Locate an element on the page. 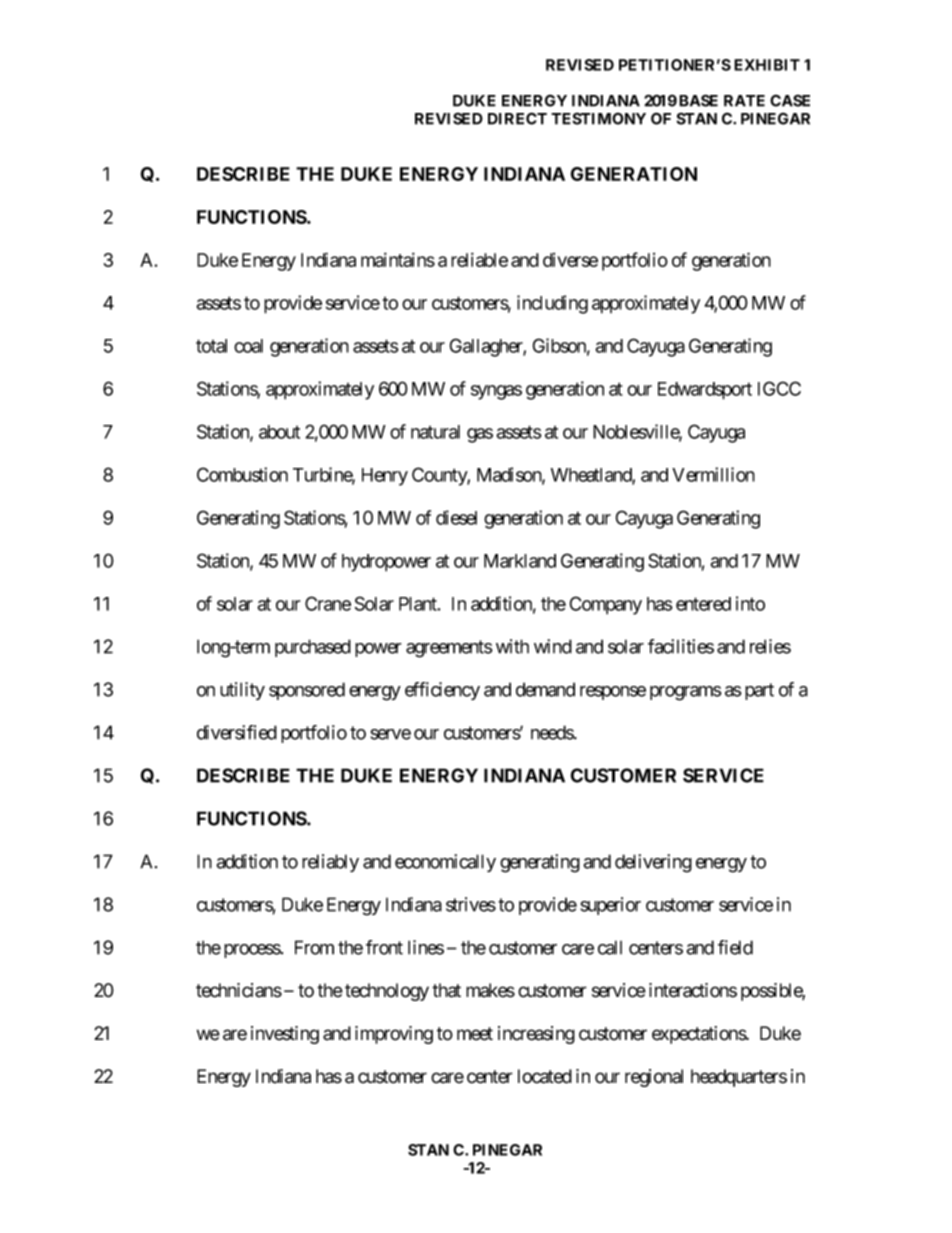 The height and width of the image is (1233, 952). maintains is located at coordinates (398, 259).
